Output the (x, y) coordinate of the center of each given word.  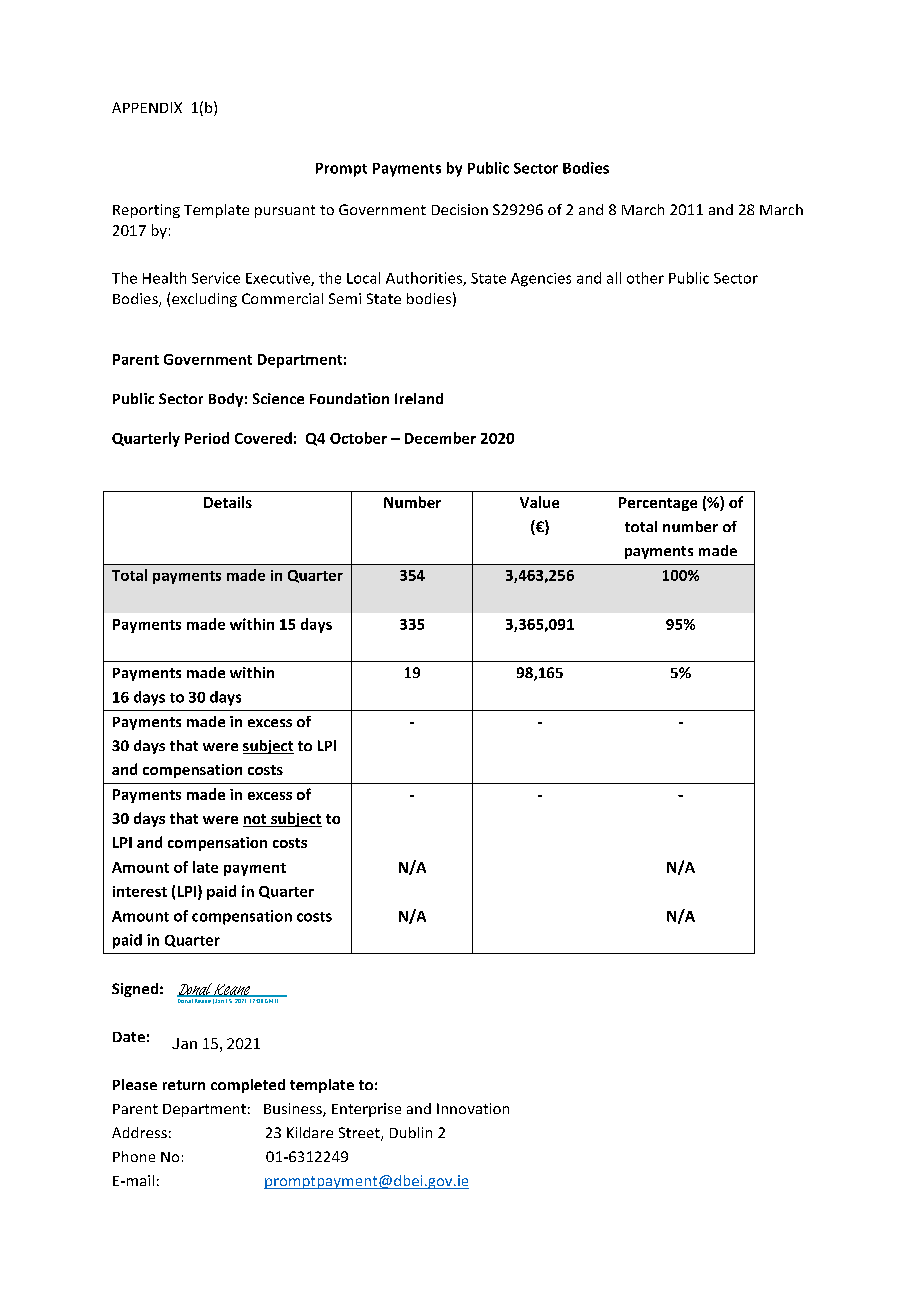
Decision (460, 209)
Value (539, 502)
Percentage (658, 504)
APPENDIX (147, 107)
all (614, 278)
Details (228, 502)
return (184, 1085)
